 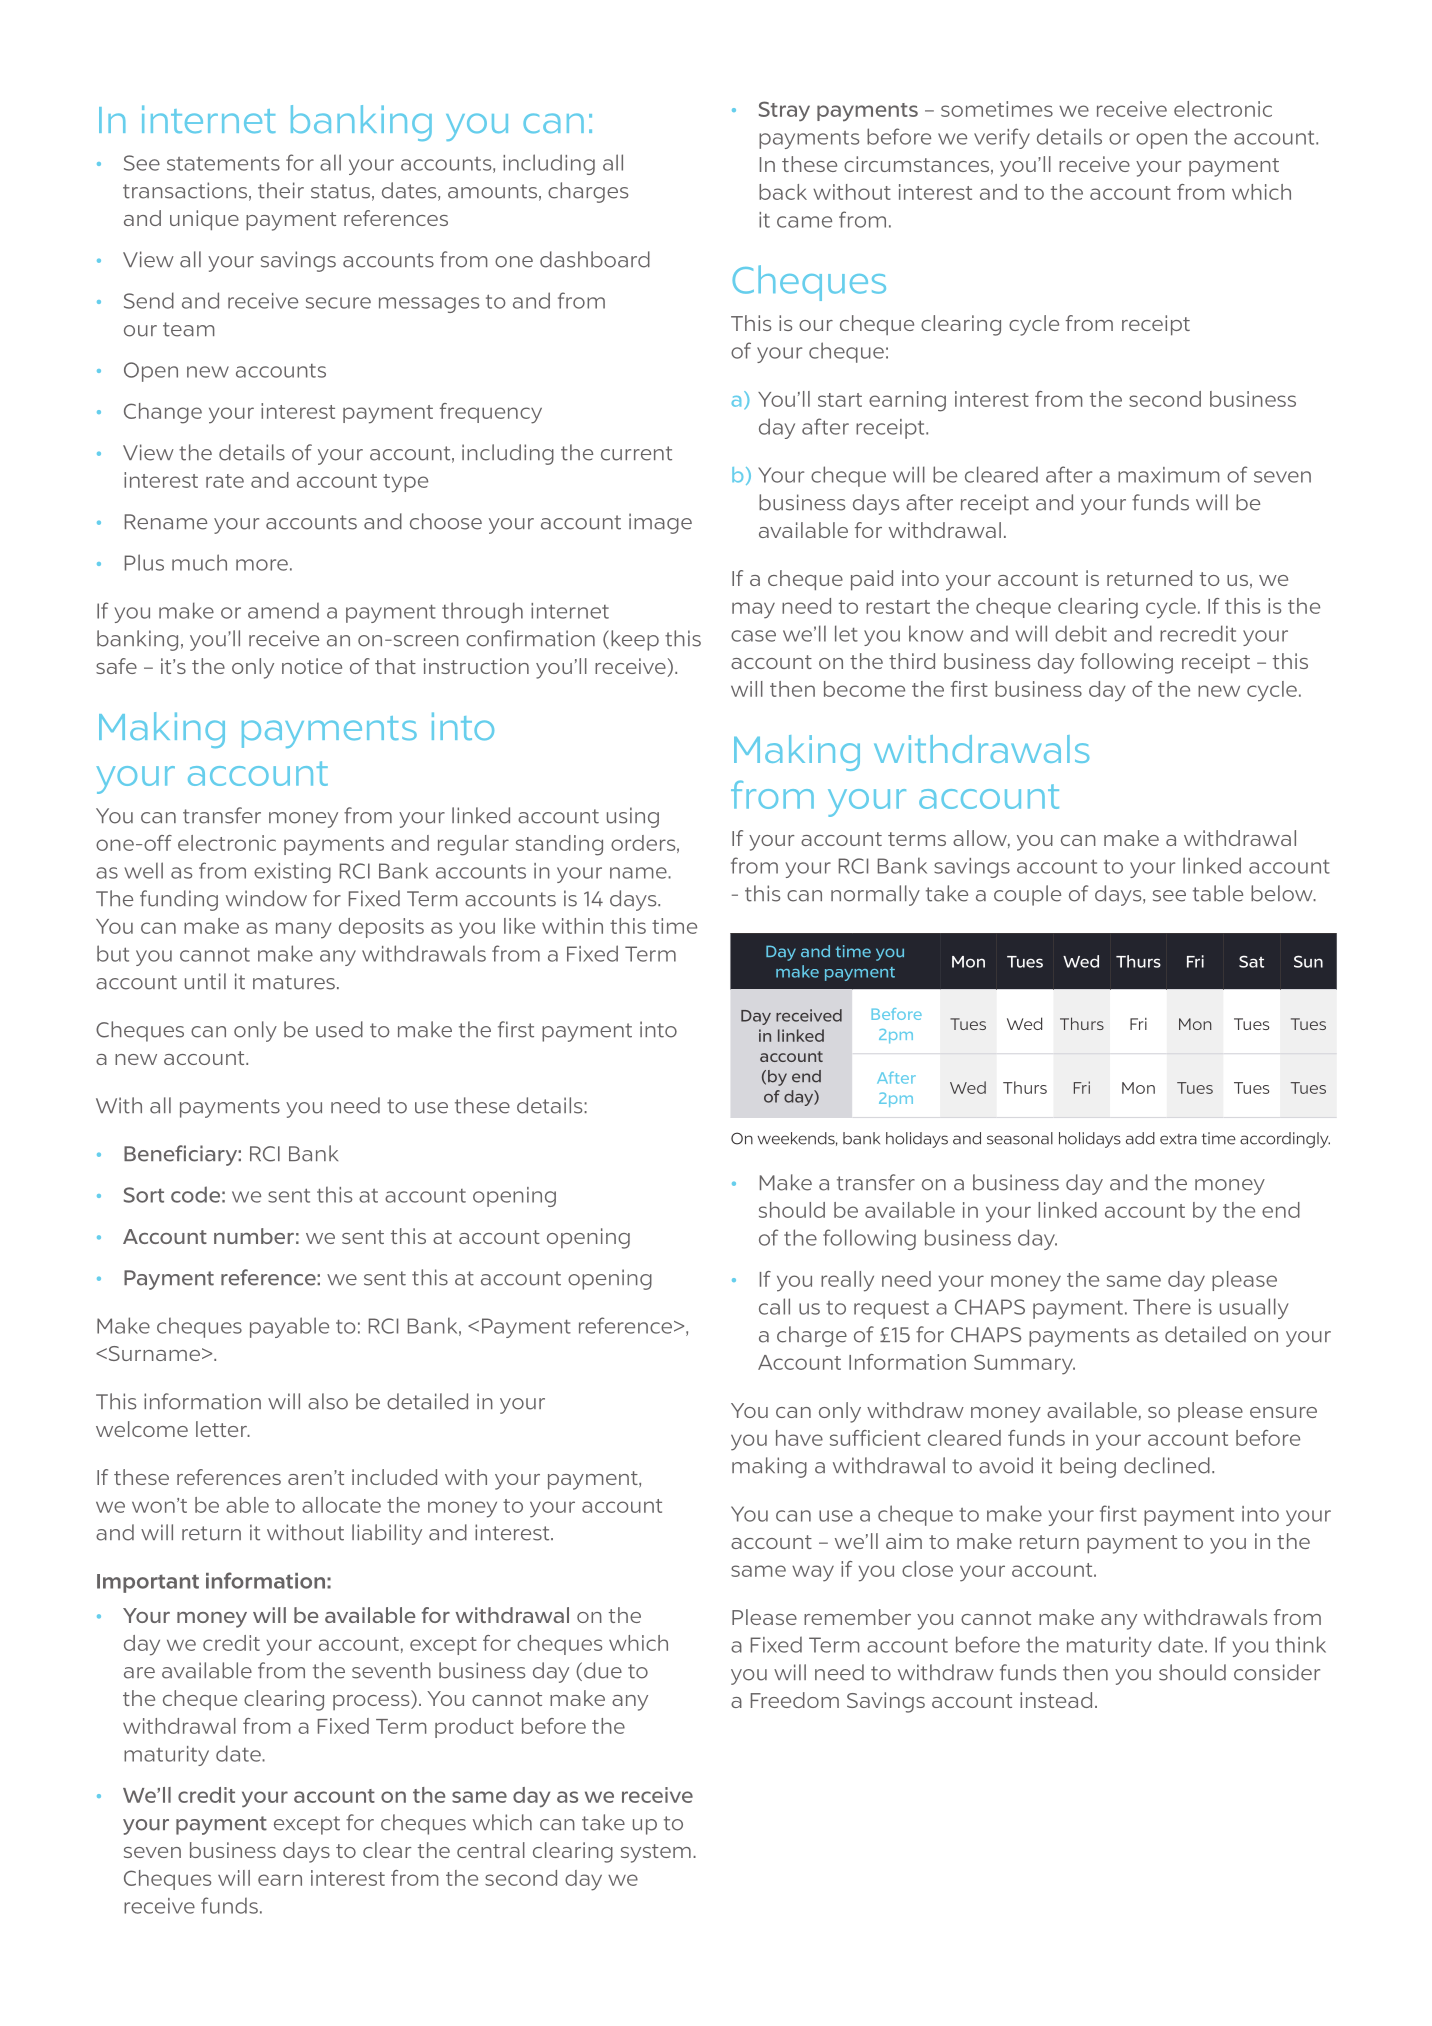 What do you see at coordinates (1002, 138) in the screenshot?
I see `verify` at bounding box center [1002, 138].
